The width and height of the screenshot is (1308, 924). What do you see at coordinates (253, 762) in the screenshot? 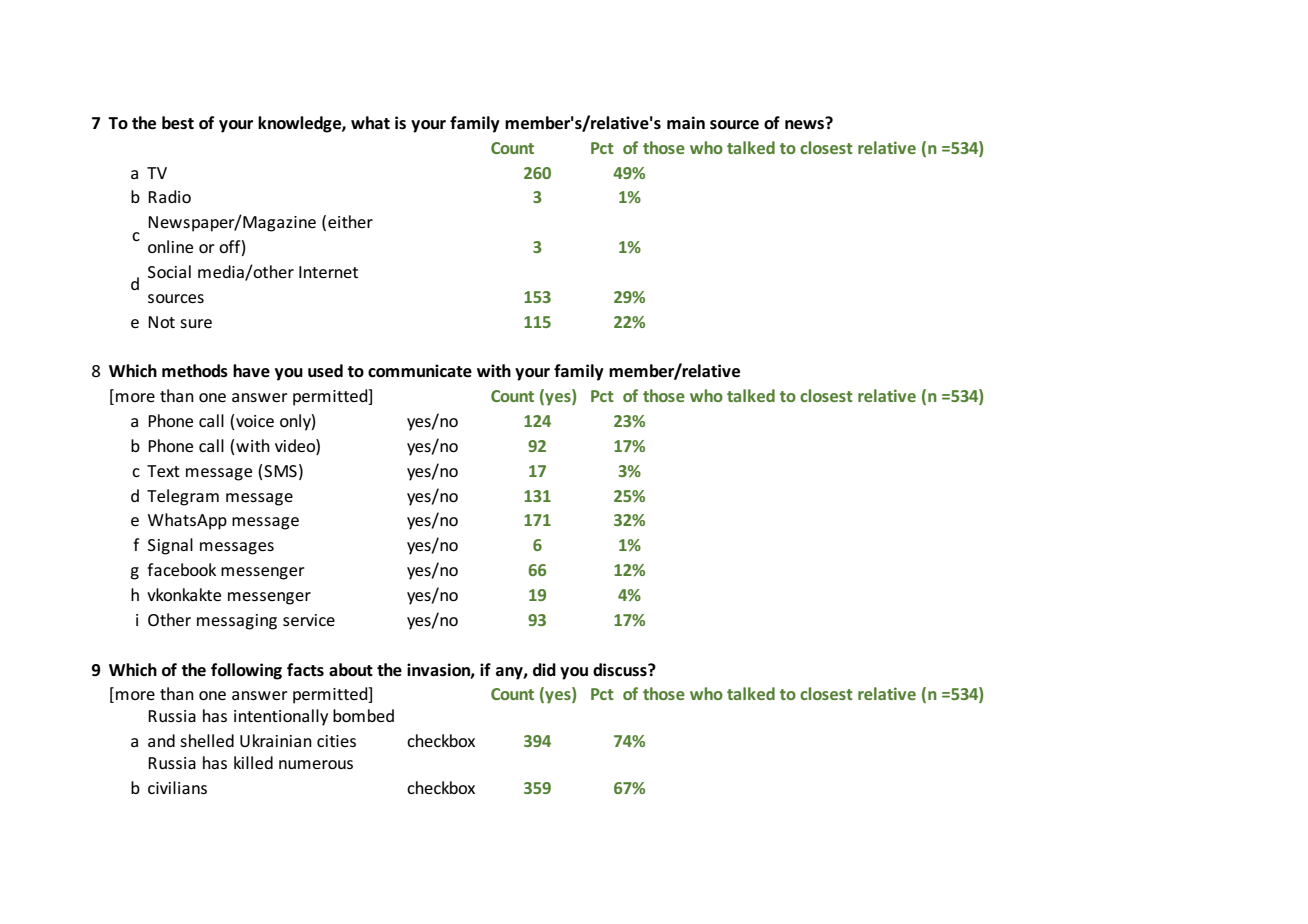
I see `killed` at bounding box center [253, 762].
